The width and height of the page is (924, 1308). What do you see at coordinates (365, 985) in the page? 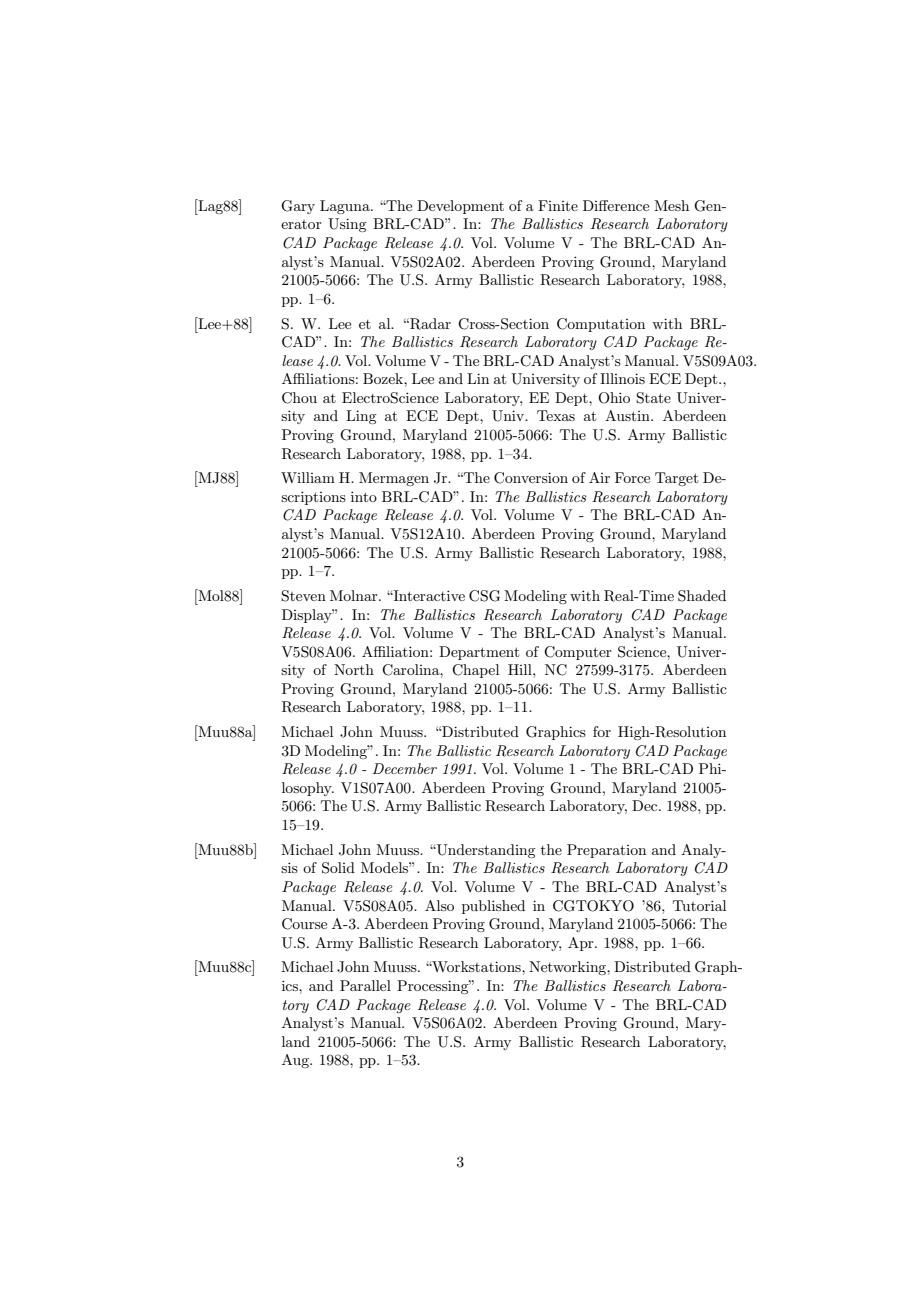
I see `Parallel` at bounding box center [365, 985].
